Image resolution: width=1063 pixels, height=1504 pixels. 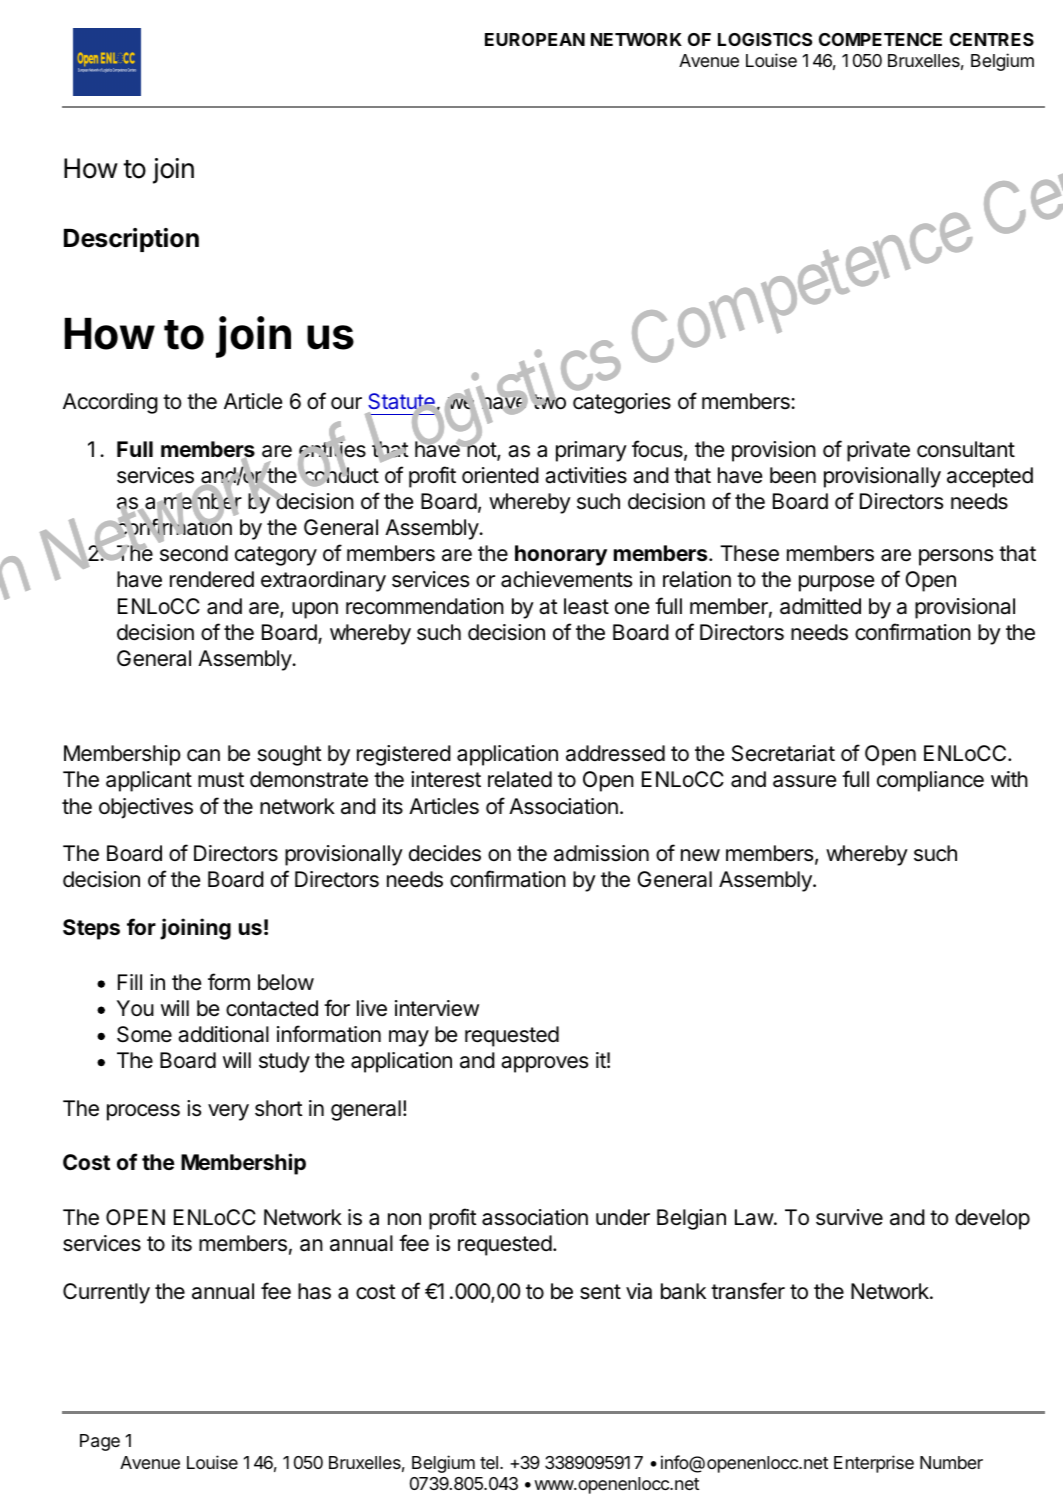 What do you see at coordinates (878, 451) in the screenshot?
I see `private` at bounding box center [878, 451].
